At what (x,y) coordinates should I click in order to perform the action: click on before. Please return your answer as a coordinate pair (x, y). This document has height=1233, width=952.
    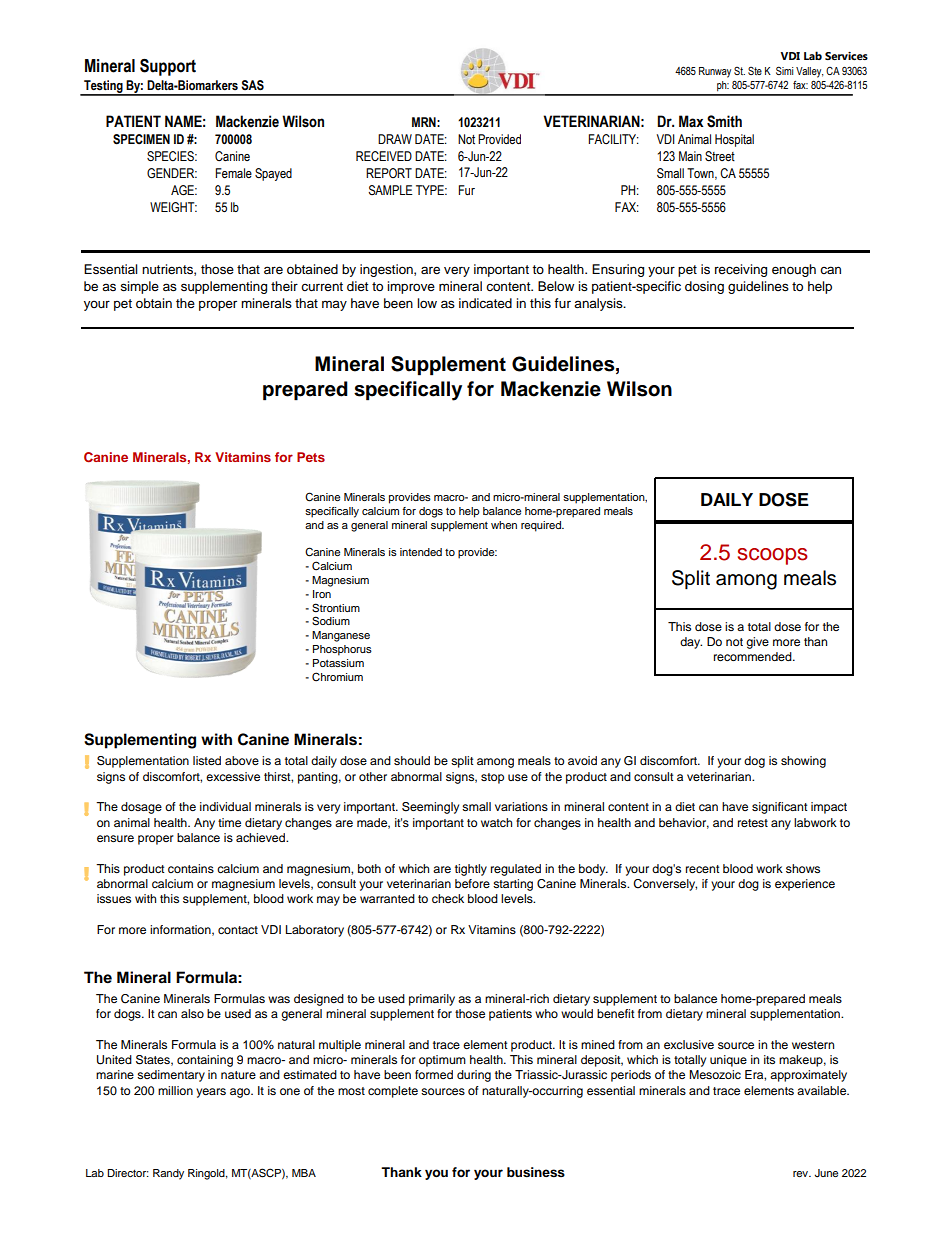
    Looking at the image, I should click on (472, 883).
